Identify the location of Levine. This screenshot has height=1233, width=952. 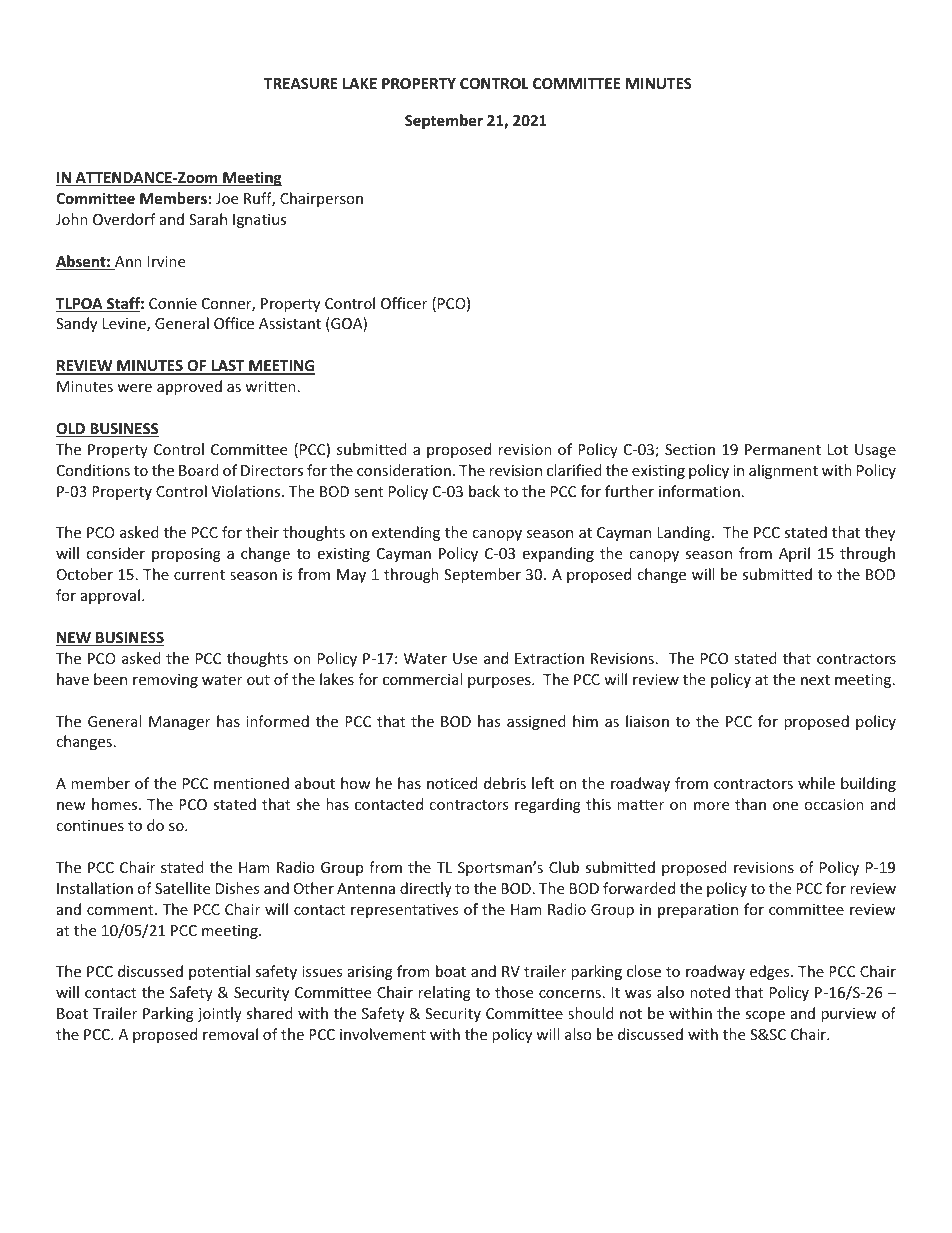
(125, 325).
